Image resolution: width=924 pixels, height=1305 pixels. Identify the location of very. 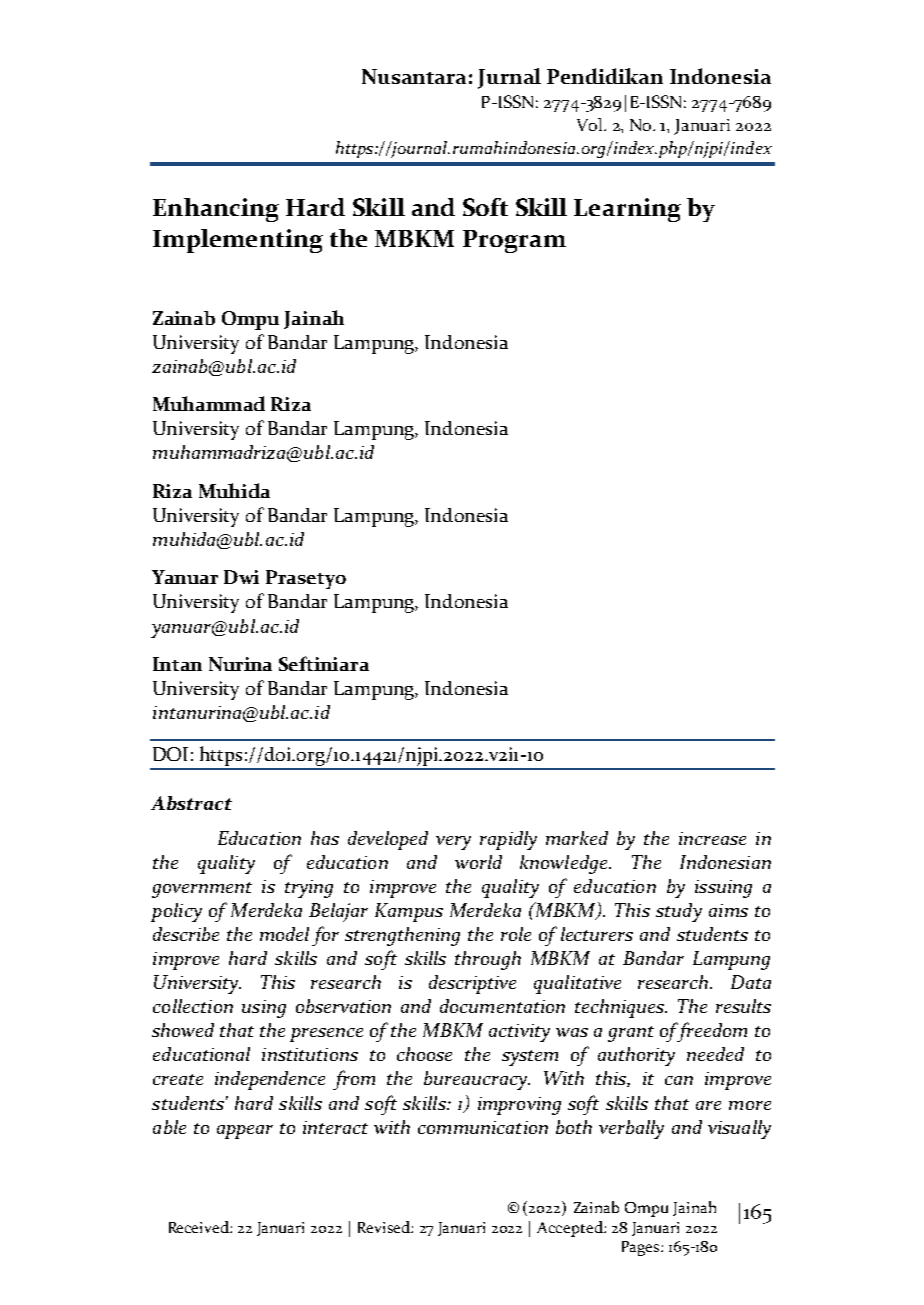
(453, 843).
